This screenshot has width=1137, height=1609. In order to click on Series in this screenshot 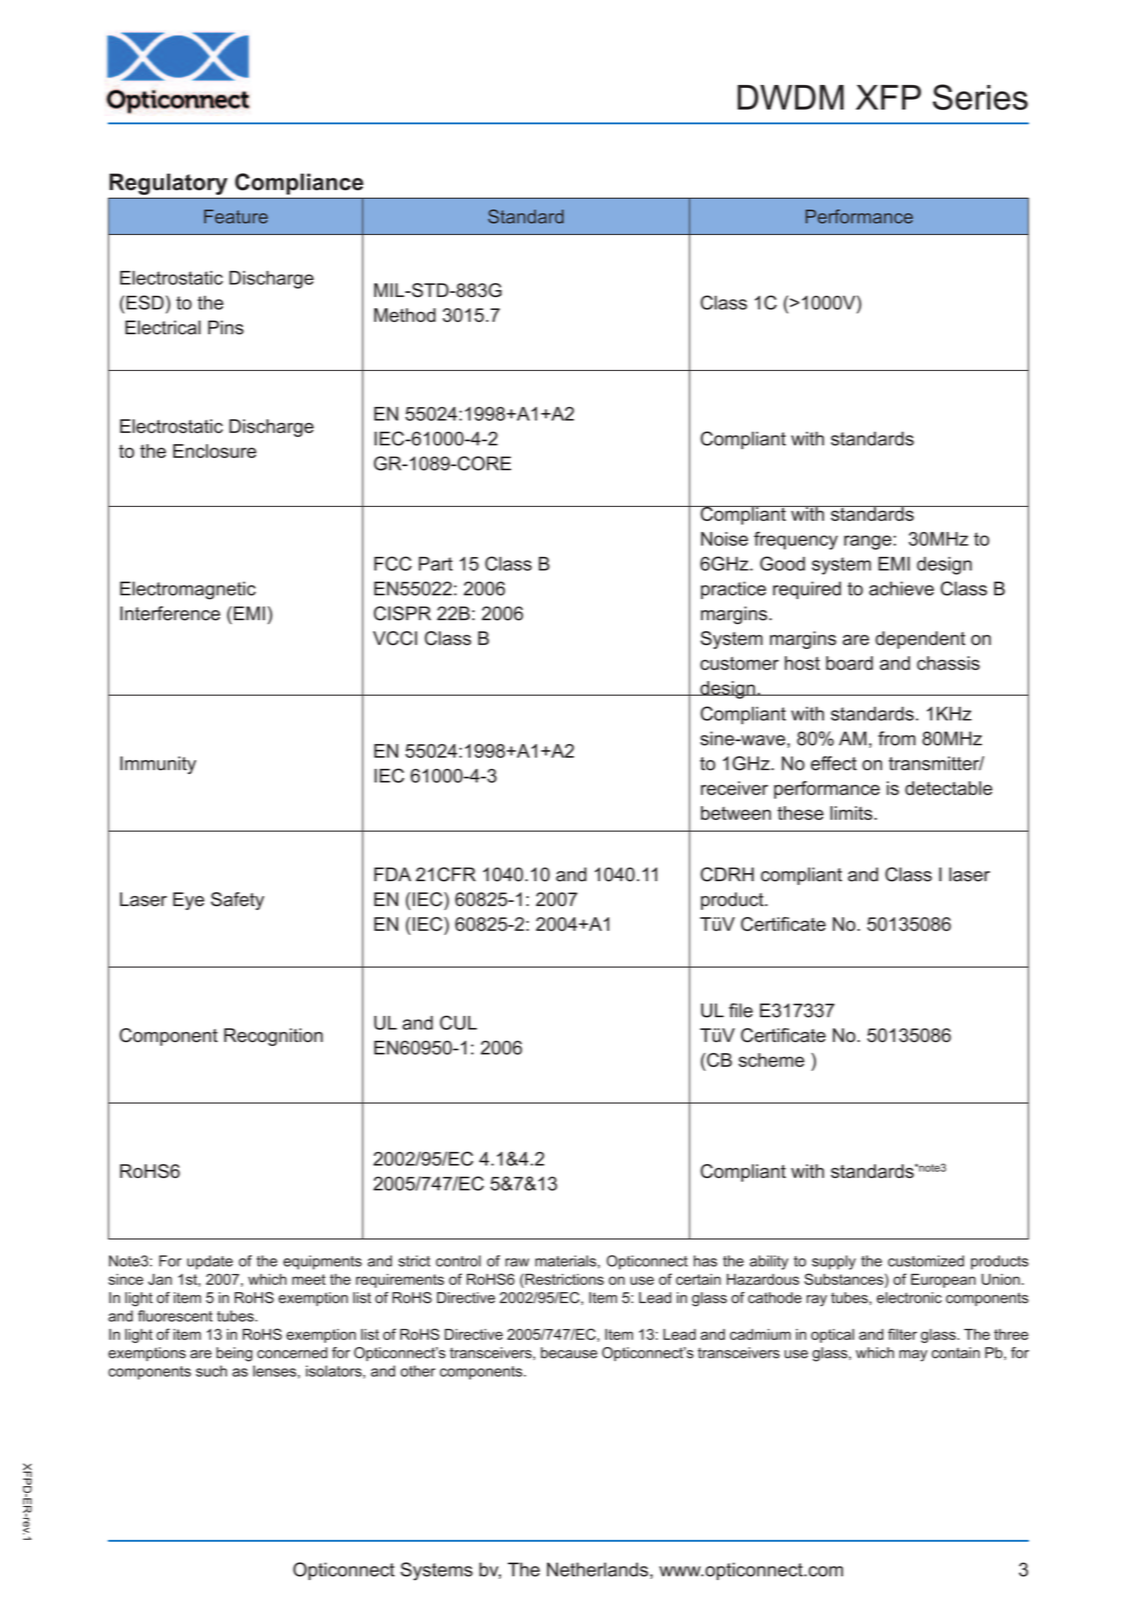, I will do `click(980, 97)`.
